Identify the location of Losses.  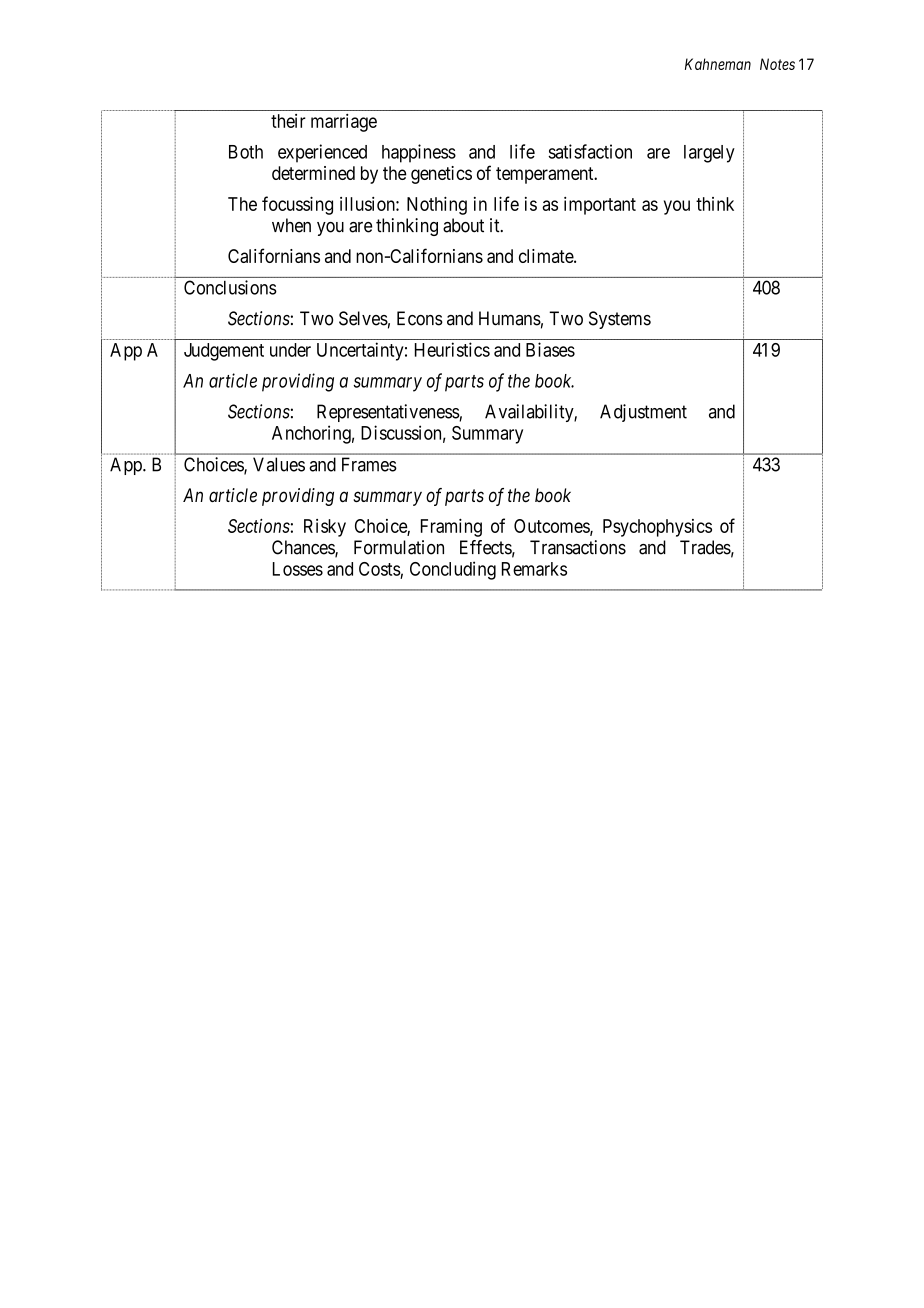
(298, 569).
